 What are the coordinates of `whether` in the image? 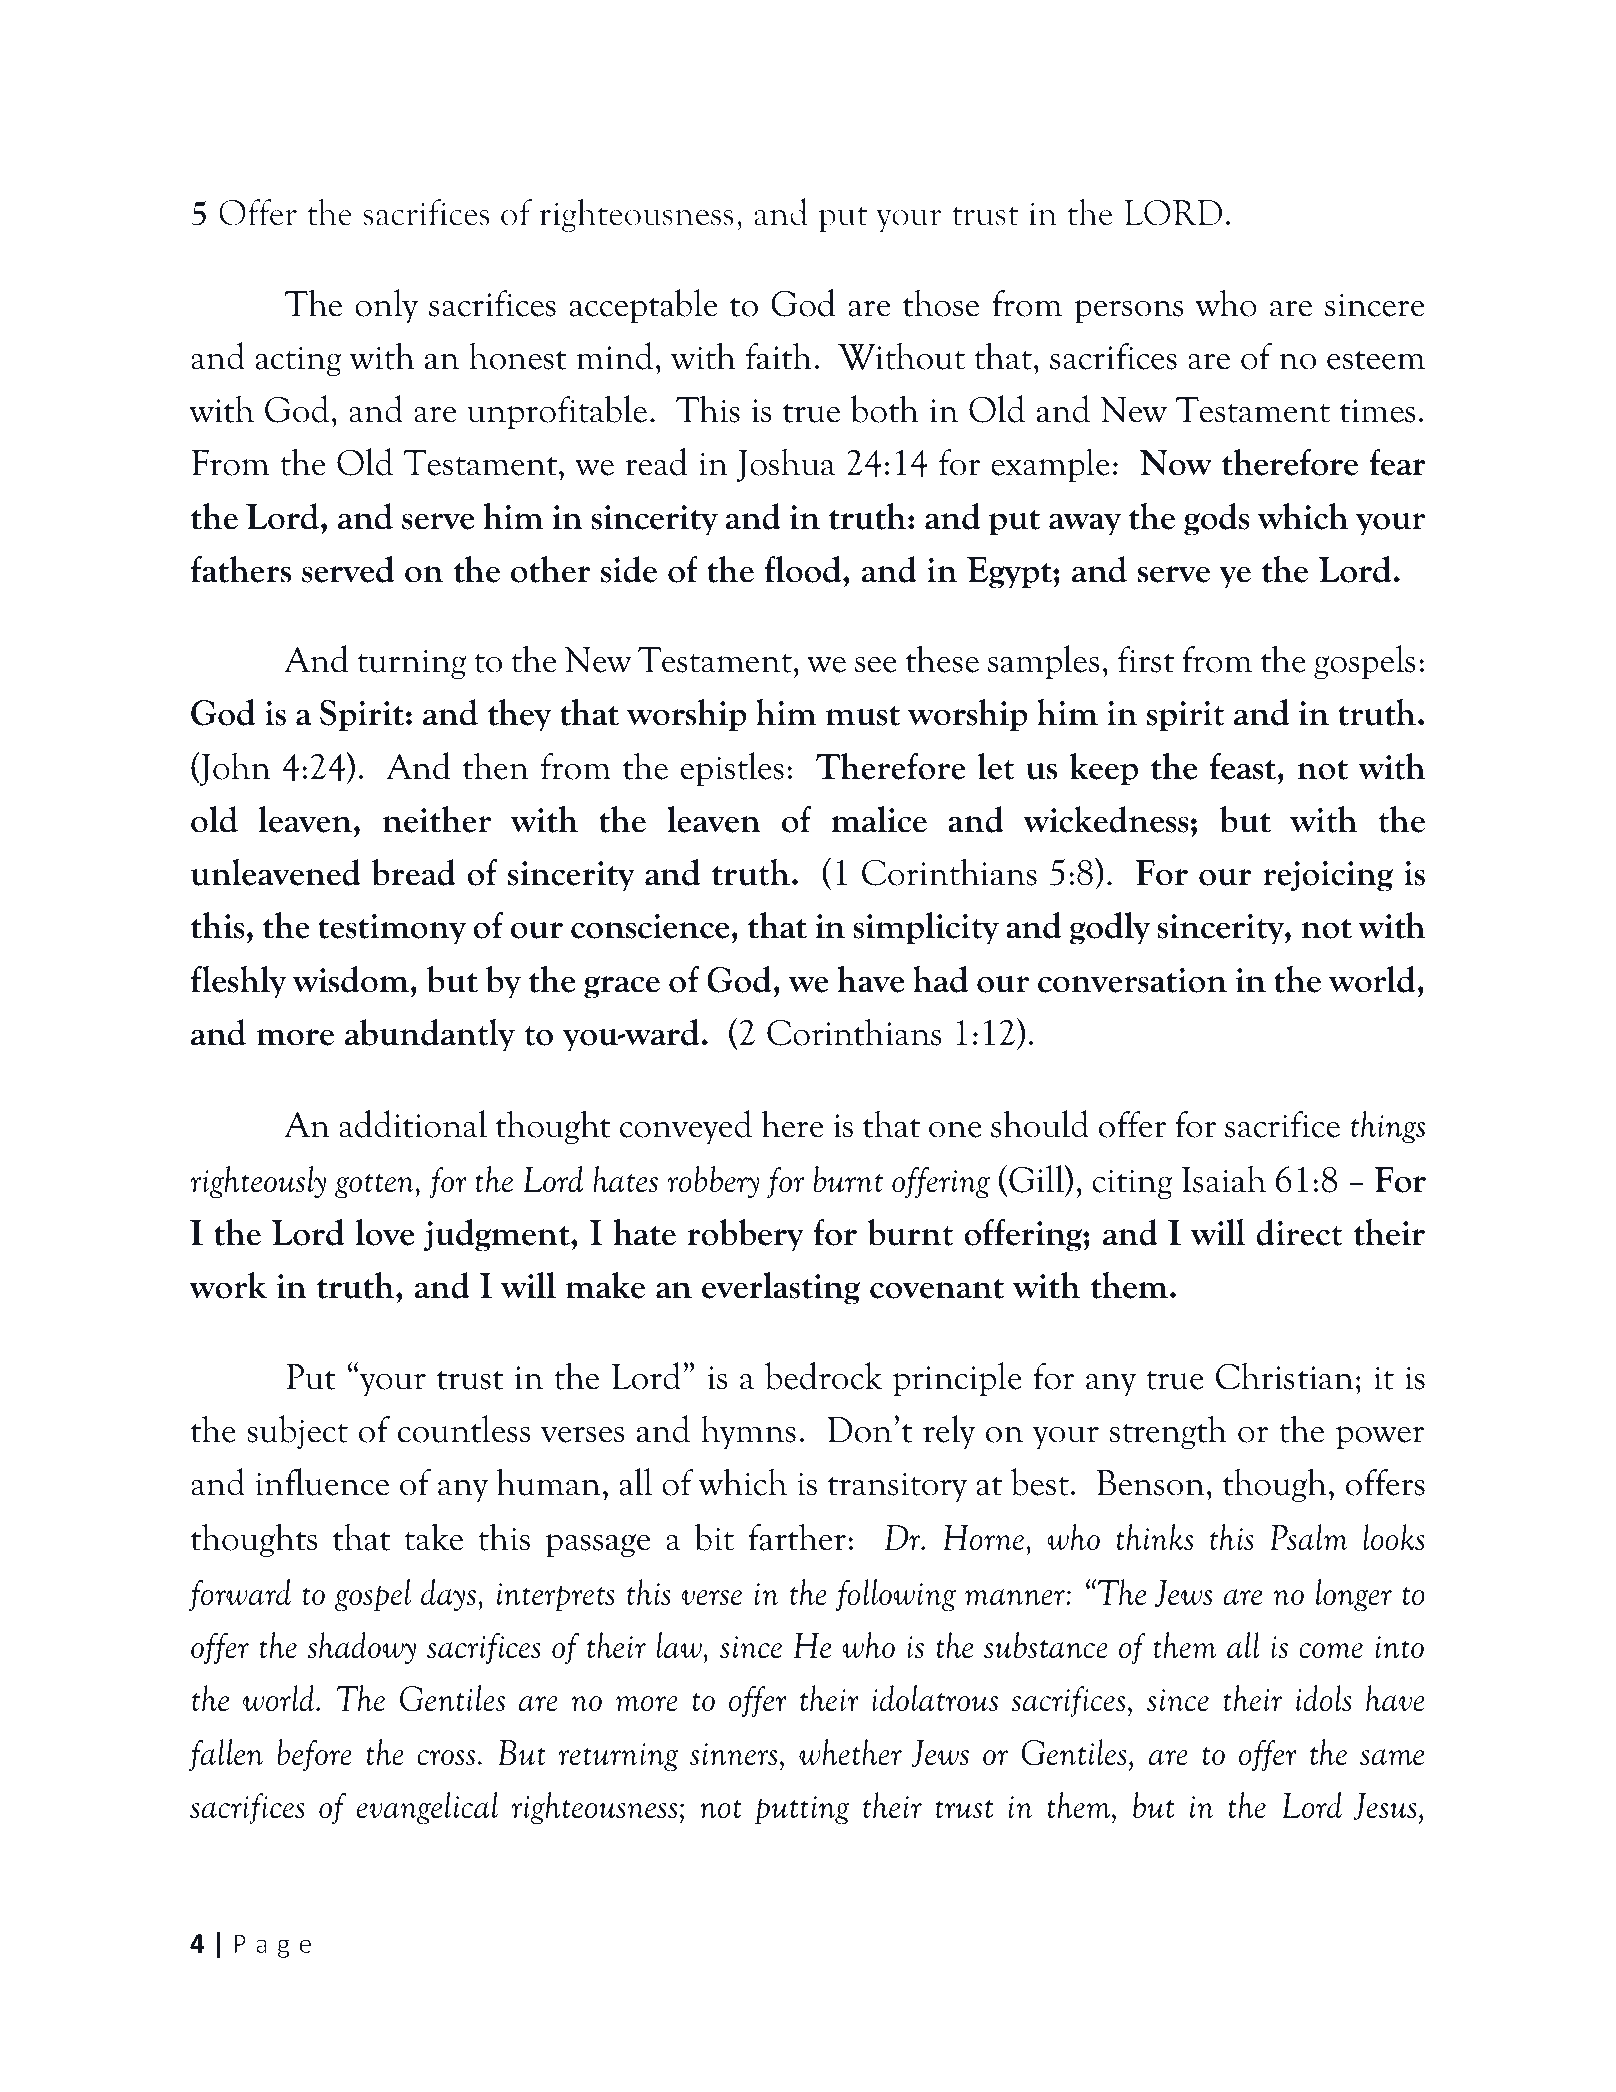 It's located at (850, 1752).
